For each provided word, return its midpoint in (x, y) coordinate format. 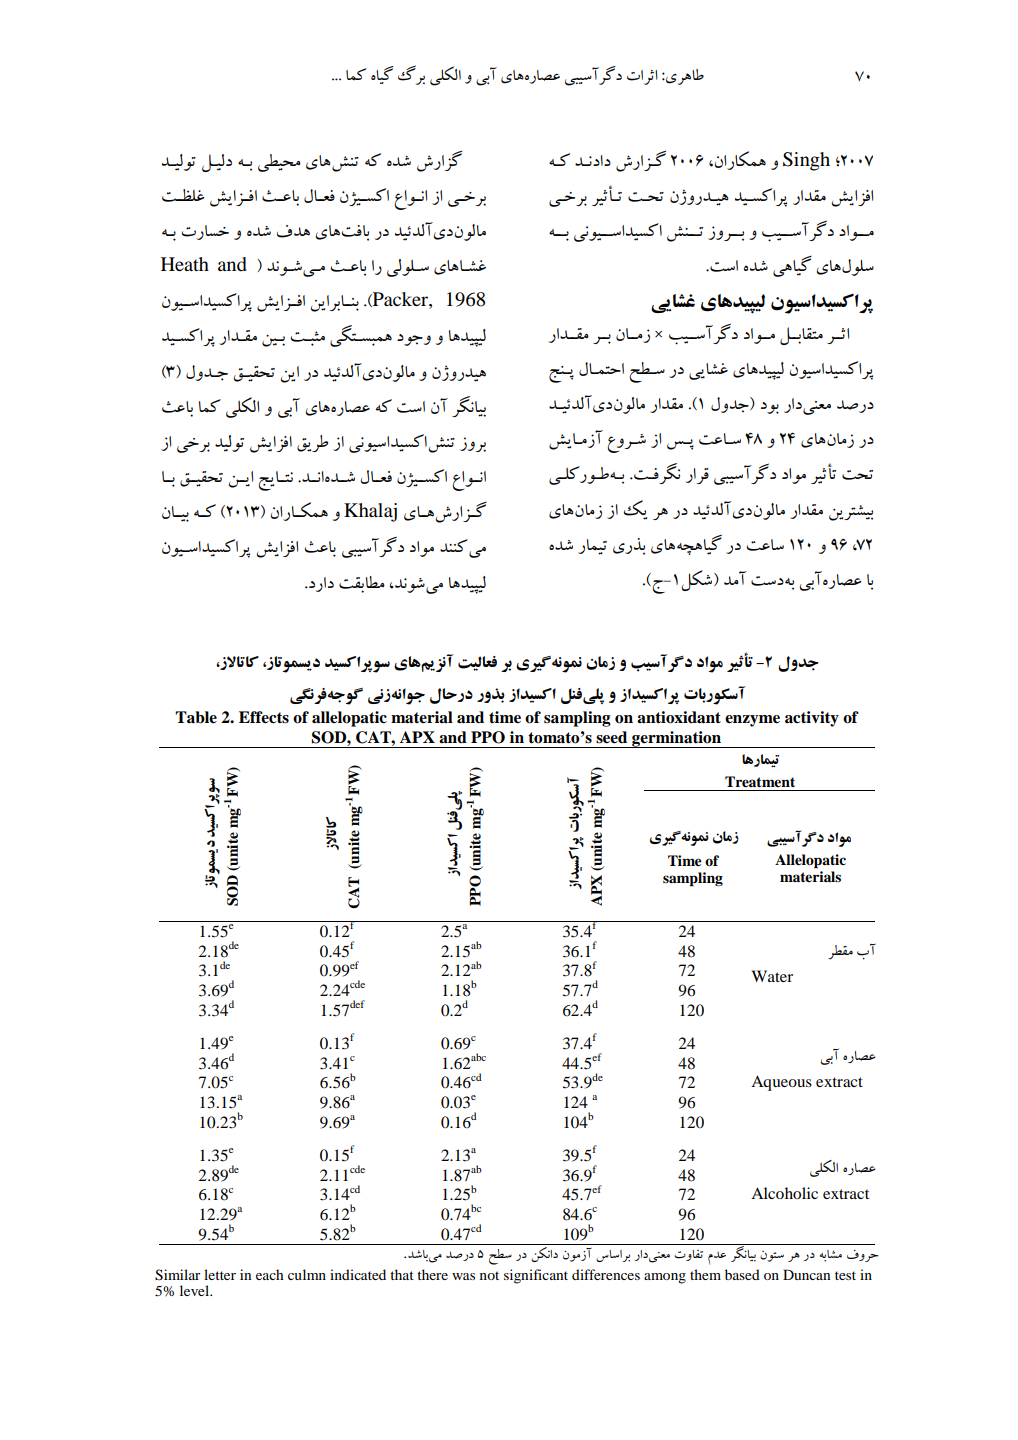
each (270, 1274)
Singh (806, 161)
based (742, 1274)
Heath (185, 264)
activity (812, 719)
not (489, 1275)
